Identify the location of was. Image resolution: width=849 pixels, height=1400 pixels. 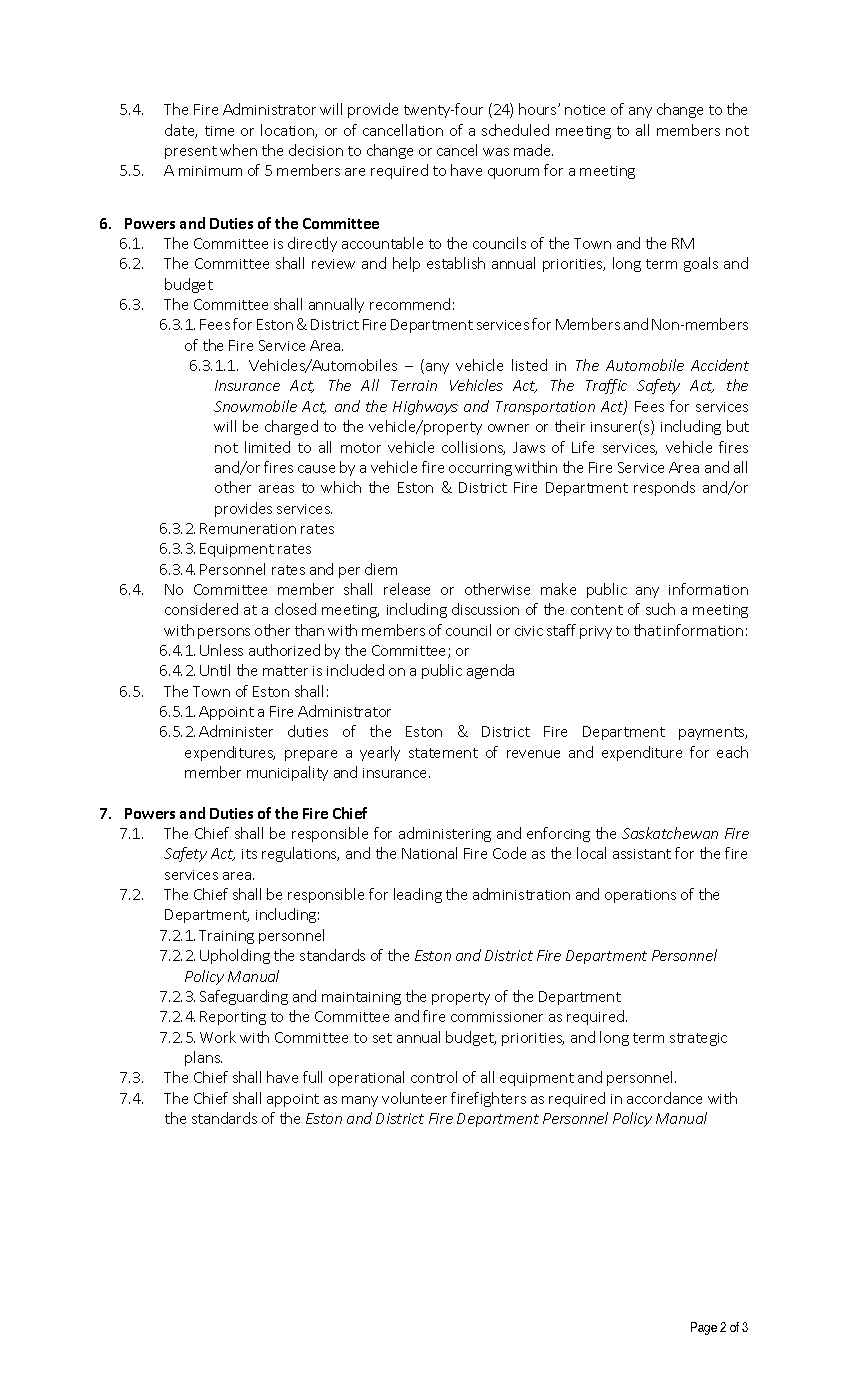
(496, 152).
